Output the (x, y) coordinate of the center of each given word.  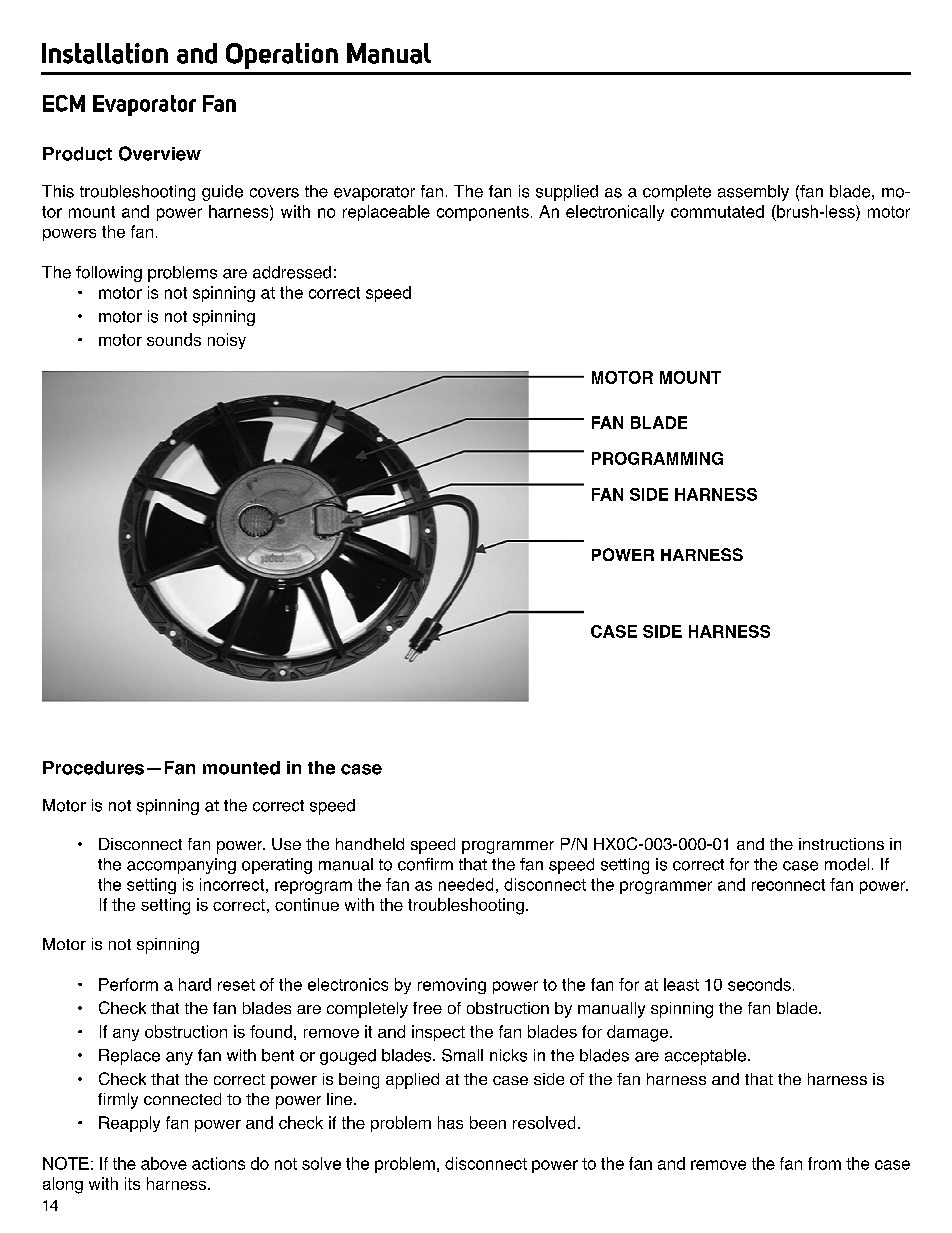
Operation (282, 56)
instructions (841, 844)
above (164, 1163)
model (847, 864)
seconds (759, 984)
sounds (174, 339)
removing (452, 986)
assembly (753, 193)
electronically (615, 213)
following (109, 274)
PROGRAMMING (657, 458)
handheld (370, 844)
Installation (105, 53)
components (483, 213)
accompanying (181, 866)
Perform (128, 984)
